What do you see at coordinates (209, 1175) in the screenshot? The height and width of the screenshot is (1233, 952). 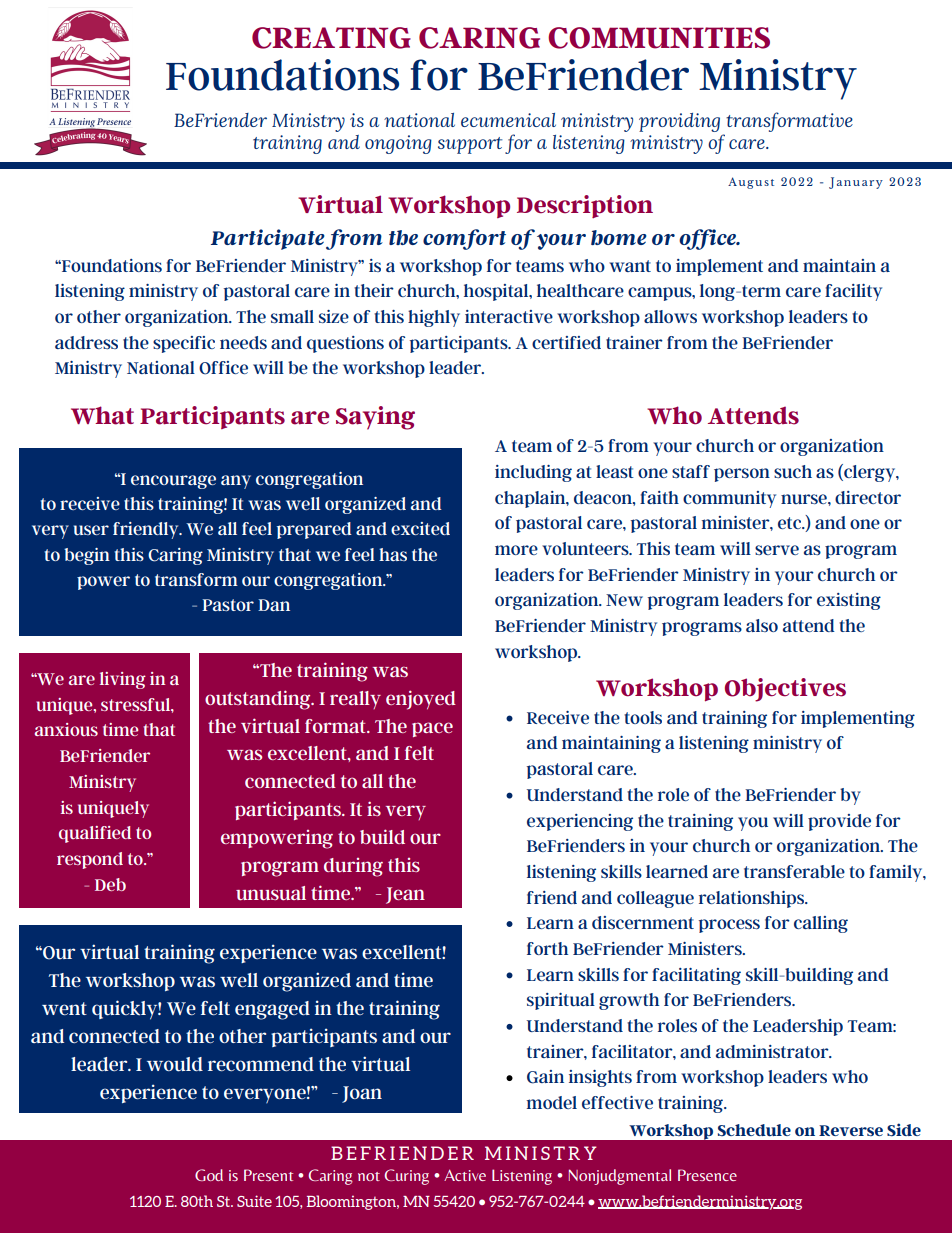 I see `God` at bounding box center [209, 1175].
